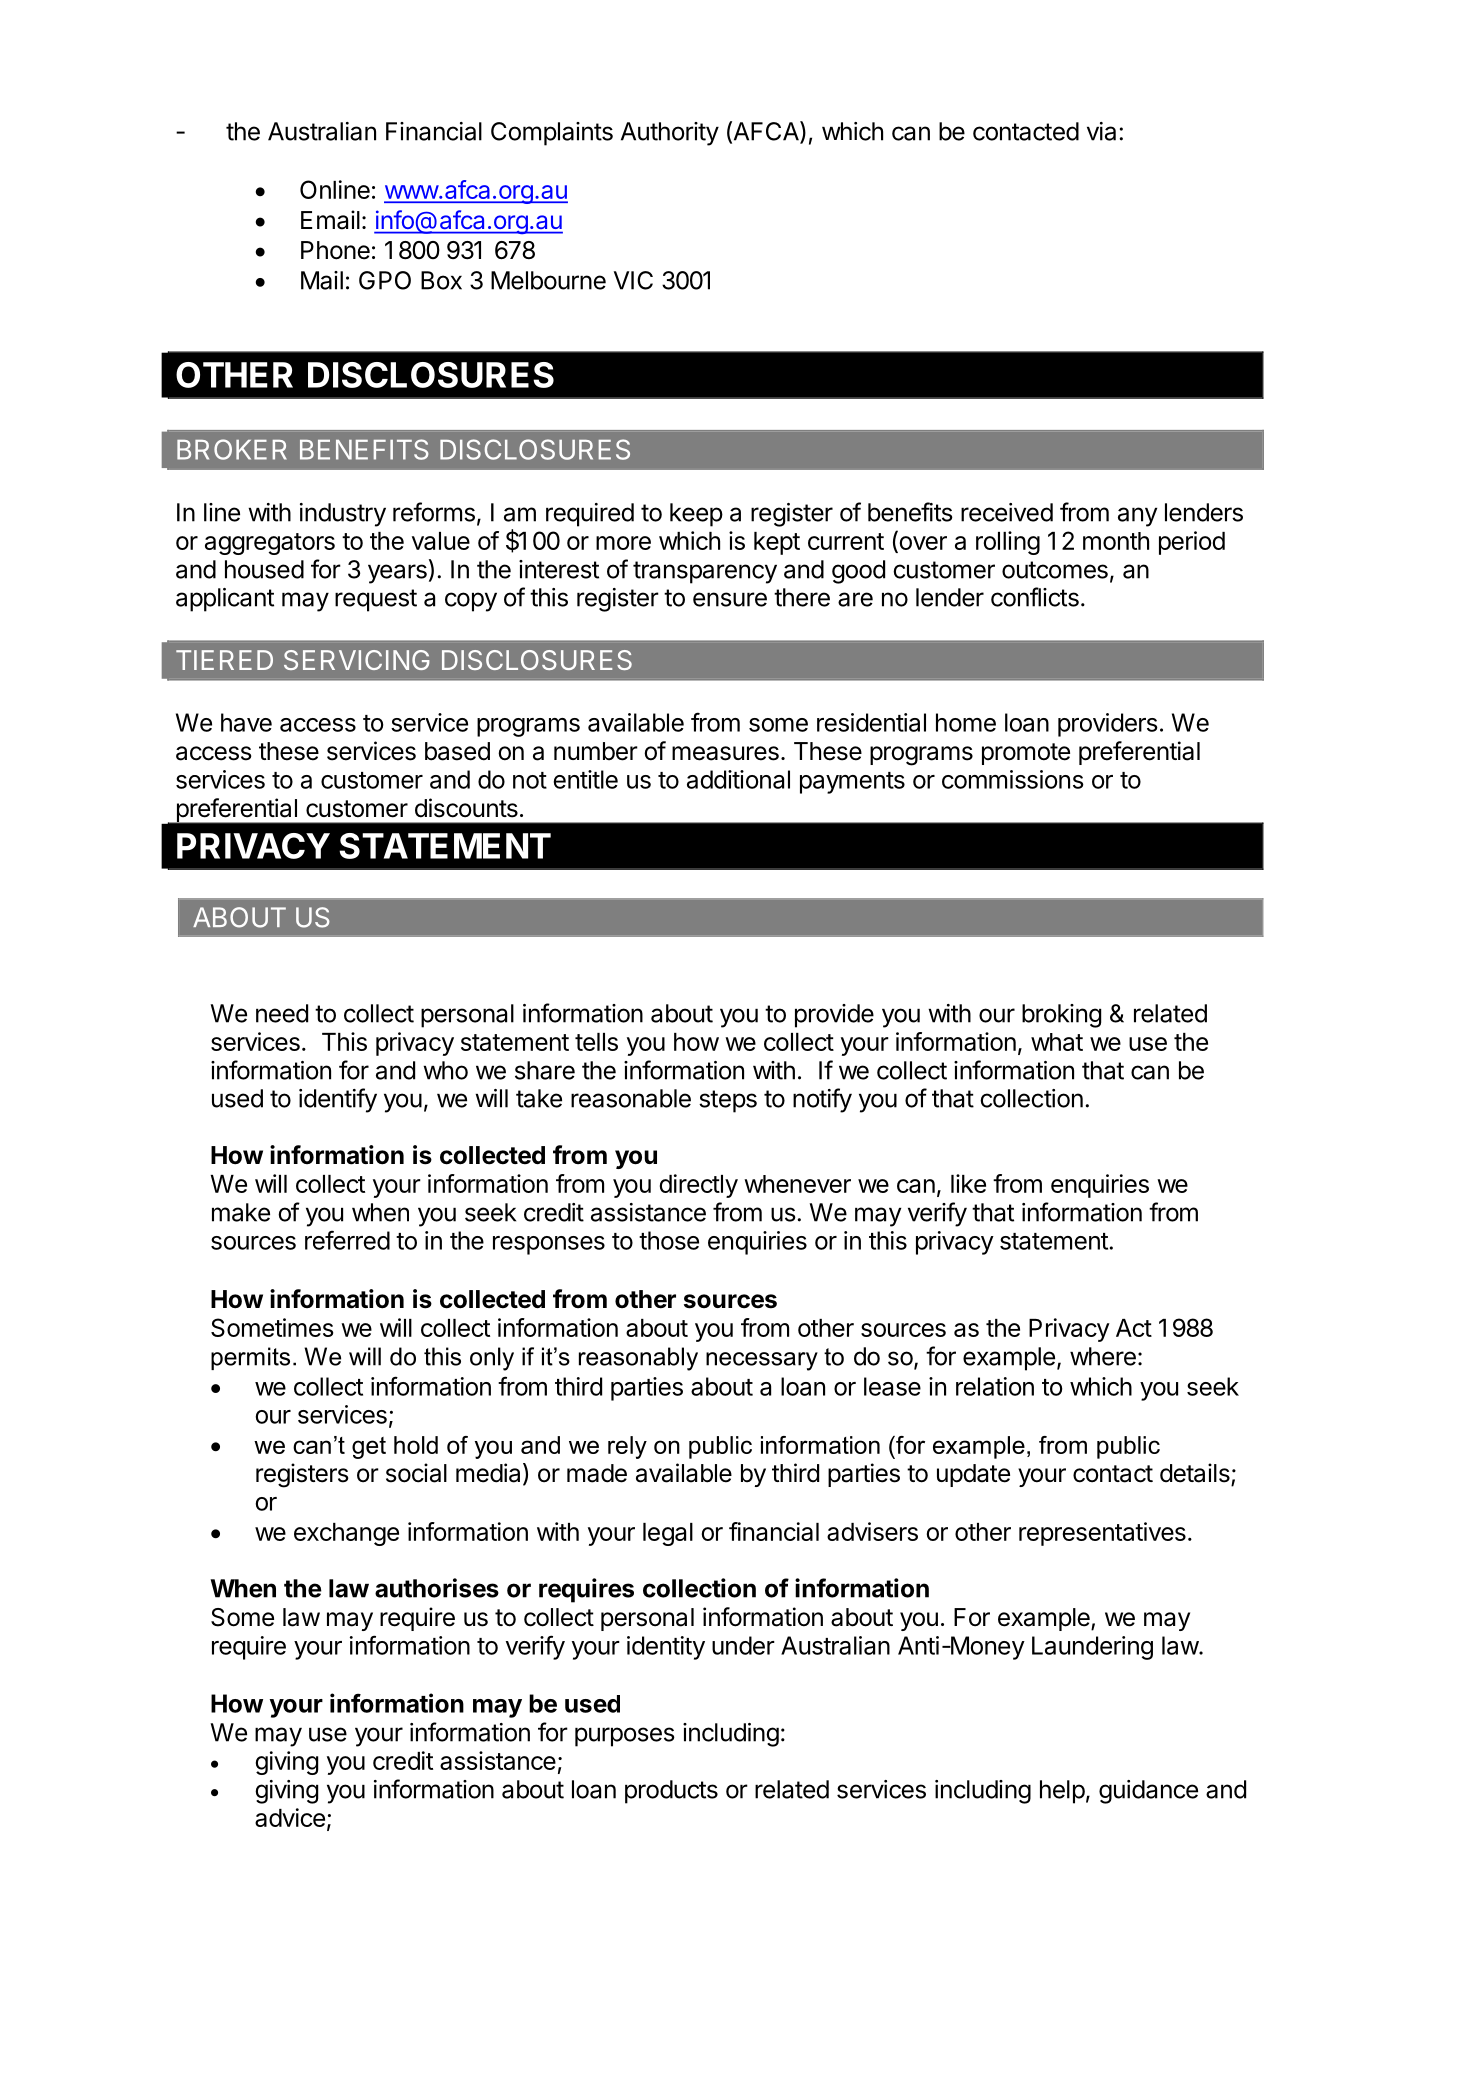 The image size is (1471, 2081). I want to click on Authority, so click(670, 134).
